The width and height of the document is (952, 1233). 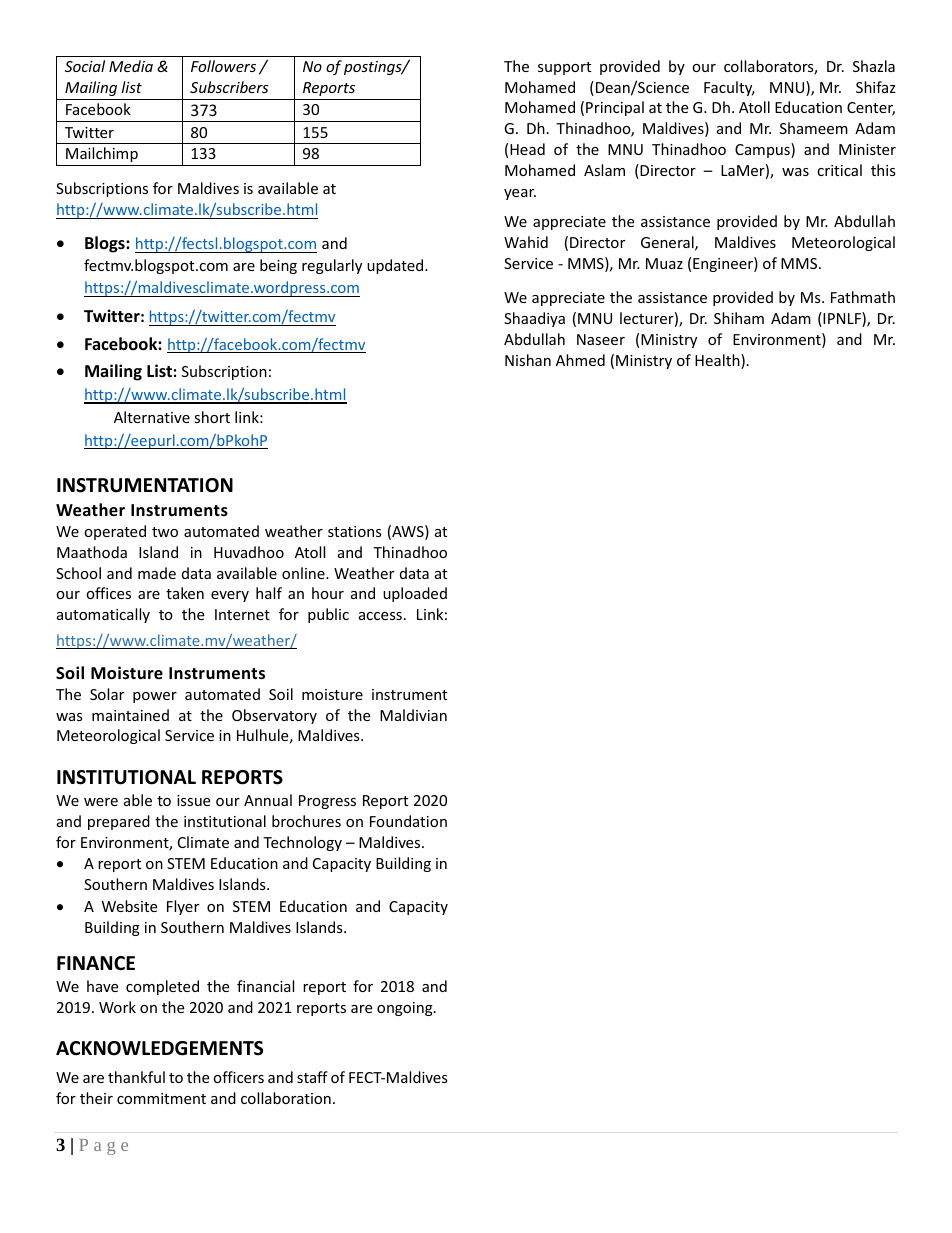 What do you see at coordinates (159, 1048) in the document?
I see `ACKNOWLEDGEMENTS` at bounding box center [159, 1048].
